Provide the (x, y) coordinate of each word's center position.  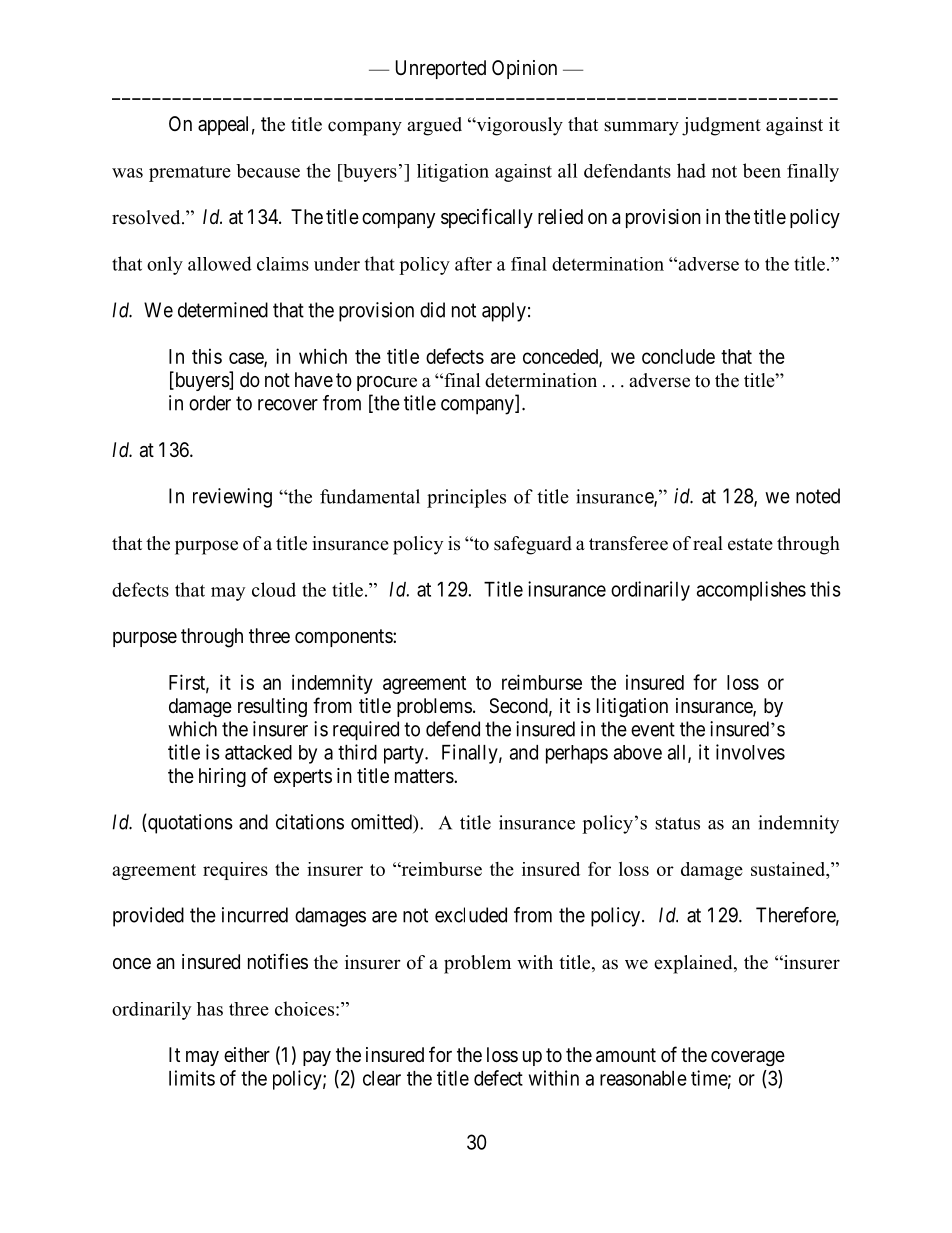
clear (382, 1078)
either (247, 1055)
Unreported (441, 69)
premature (190, 174)
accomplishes (751, 591)
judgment (721, 126)
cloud (274, 589)
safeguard (533, 545)
